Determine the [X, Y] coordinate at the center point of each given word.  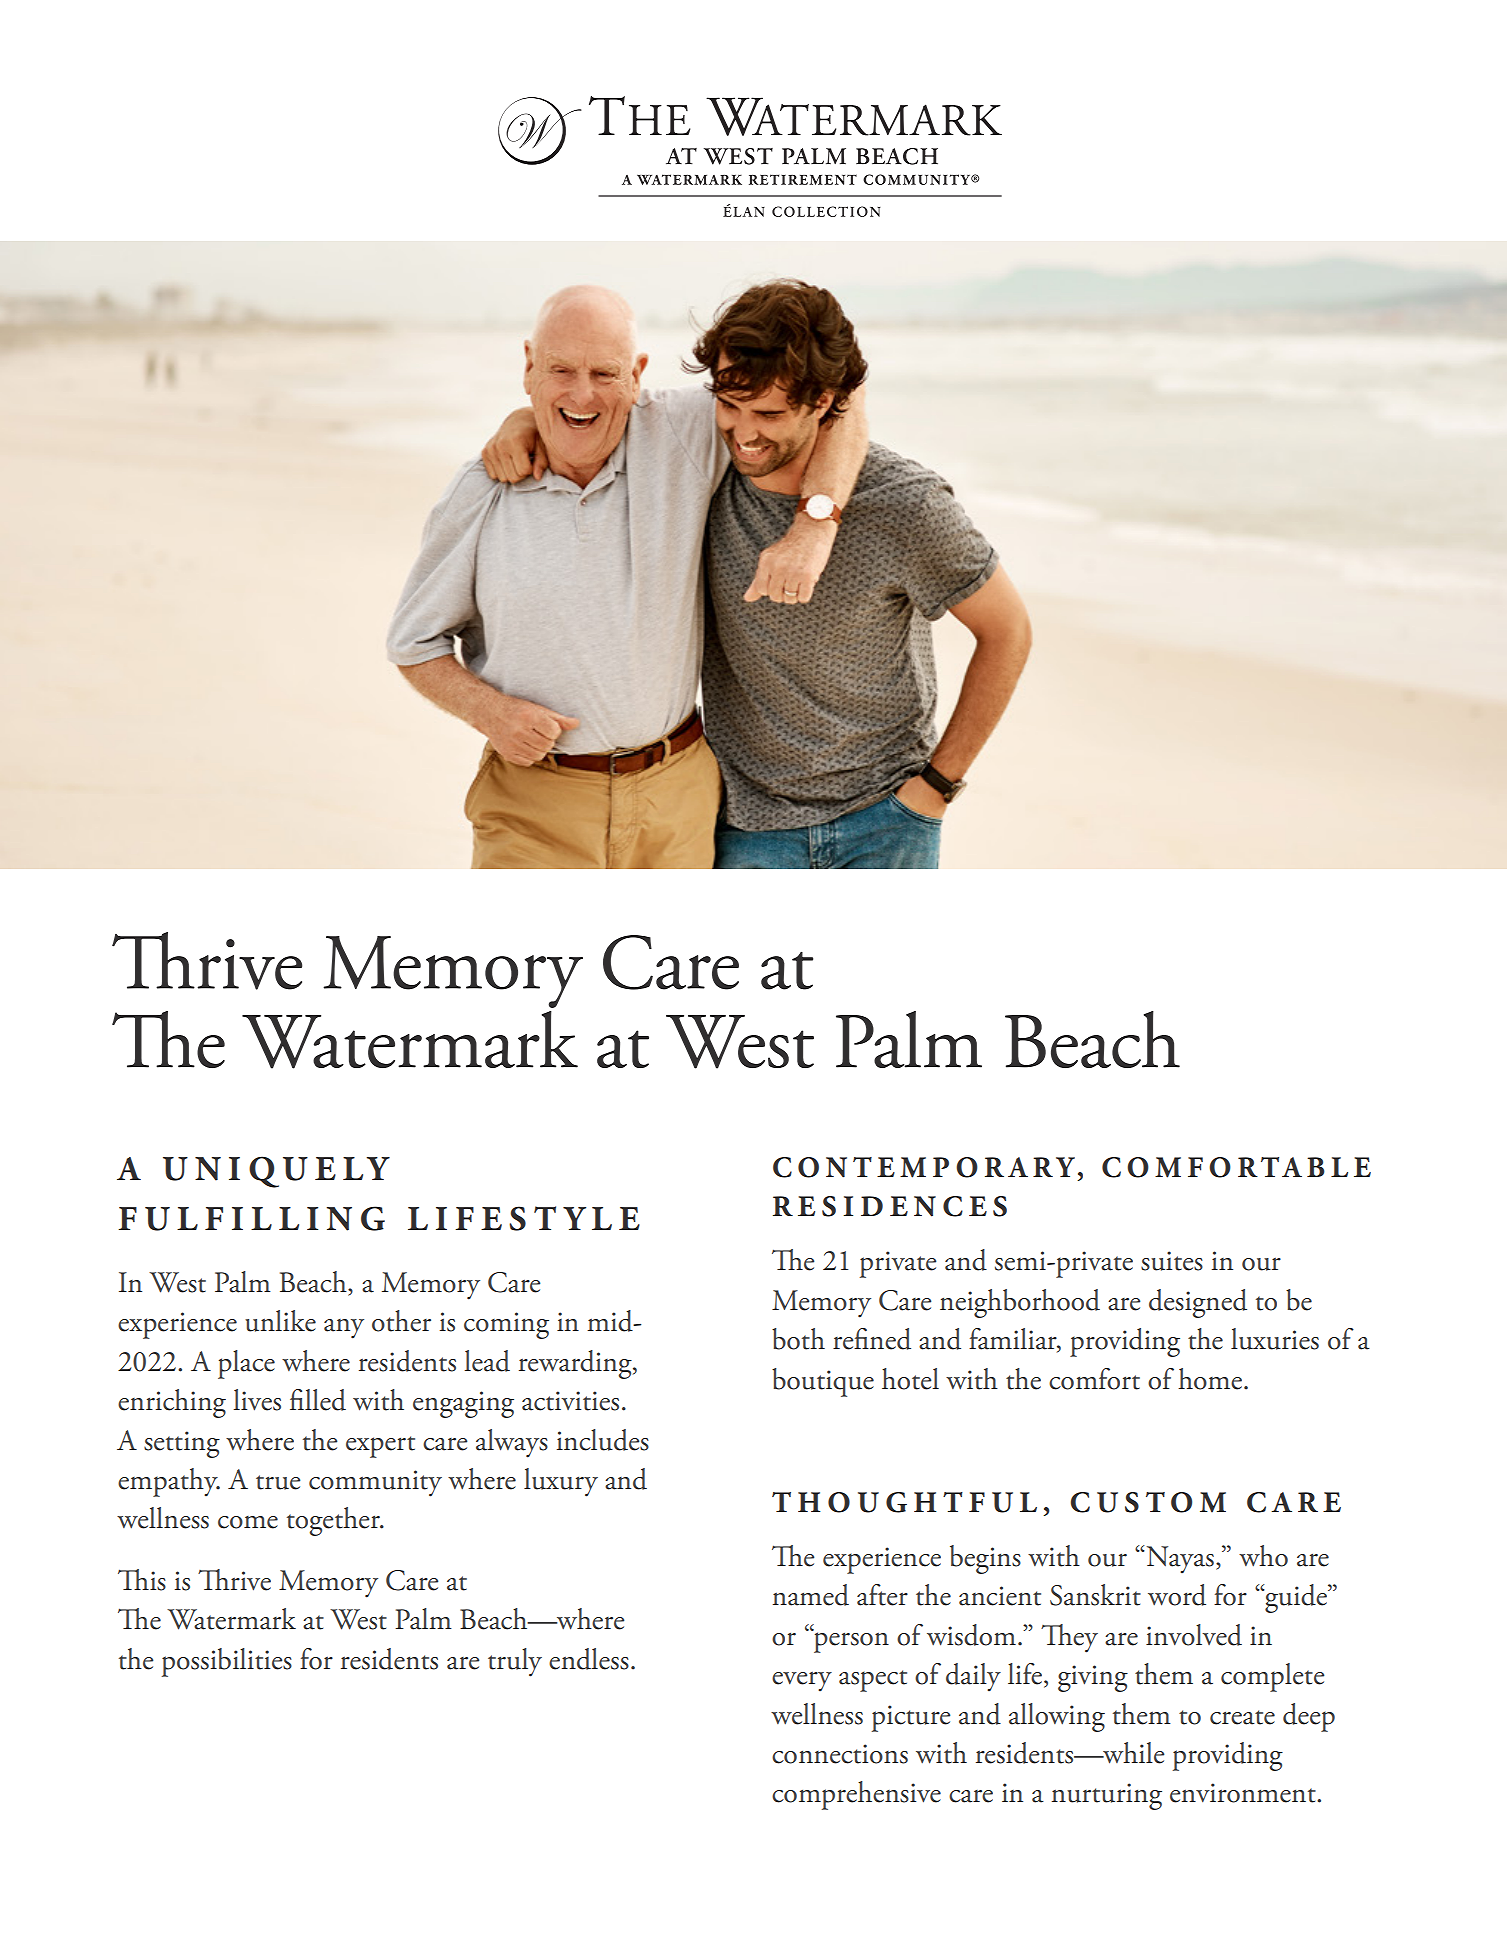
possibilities [227, 1662]
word [1177, 1595]
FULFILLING [251, 1218]
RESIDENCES [890, 1206]
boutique [823, 1382]
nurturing [1107, 1796]
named [811, 1595]
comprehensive [856, 1795]
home [1211, 1379]
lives [257, 1400]
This [142, 1580]
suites [1172, 1261]
